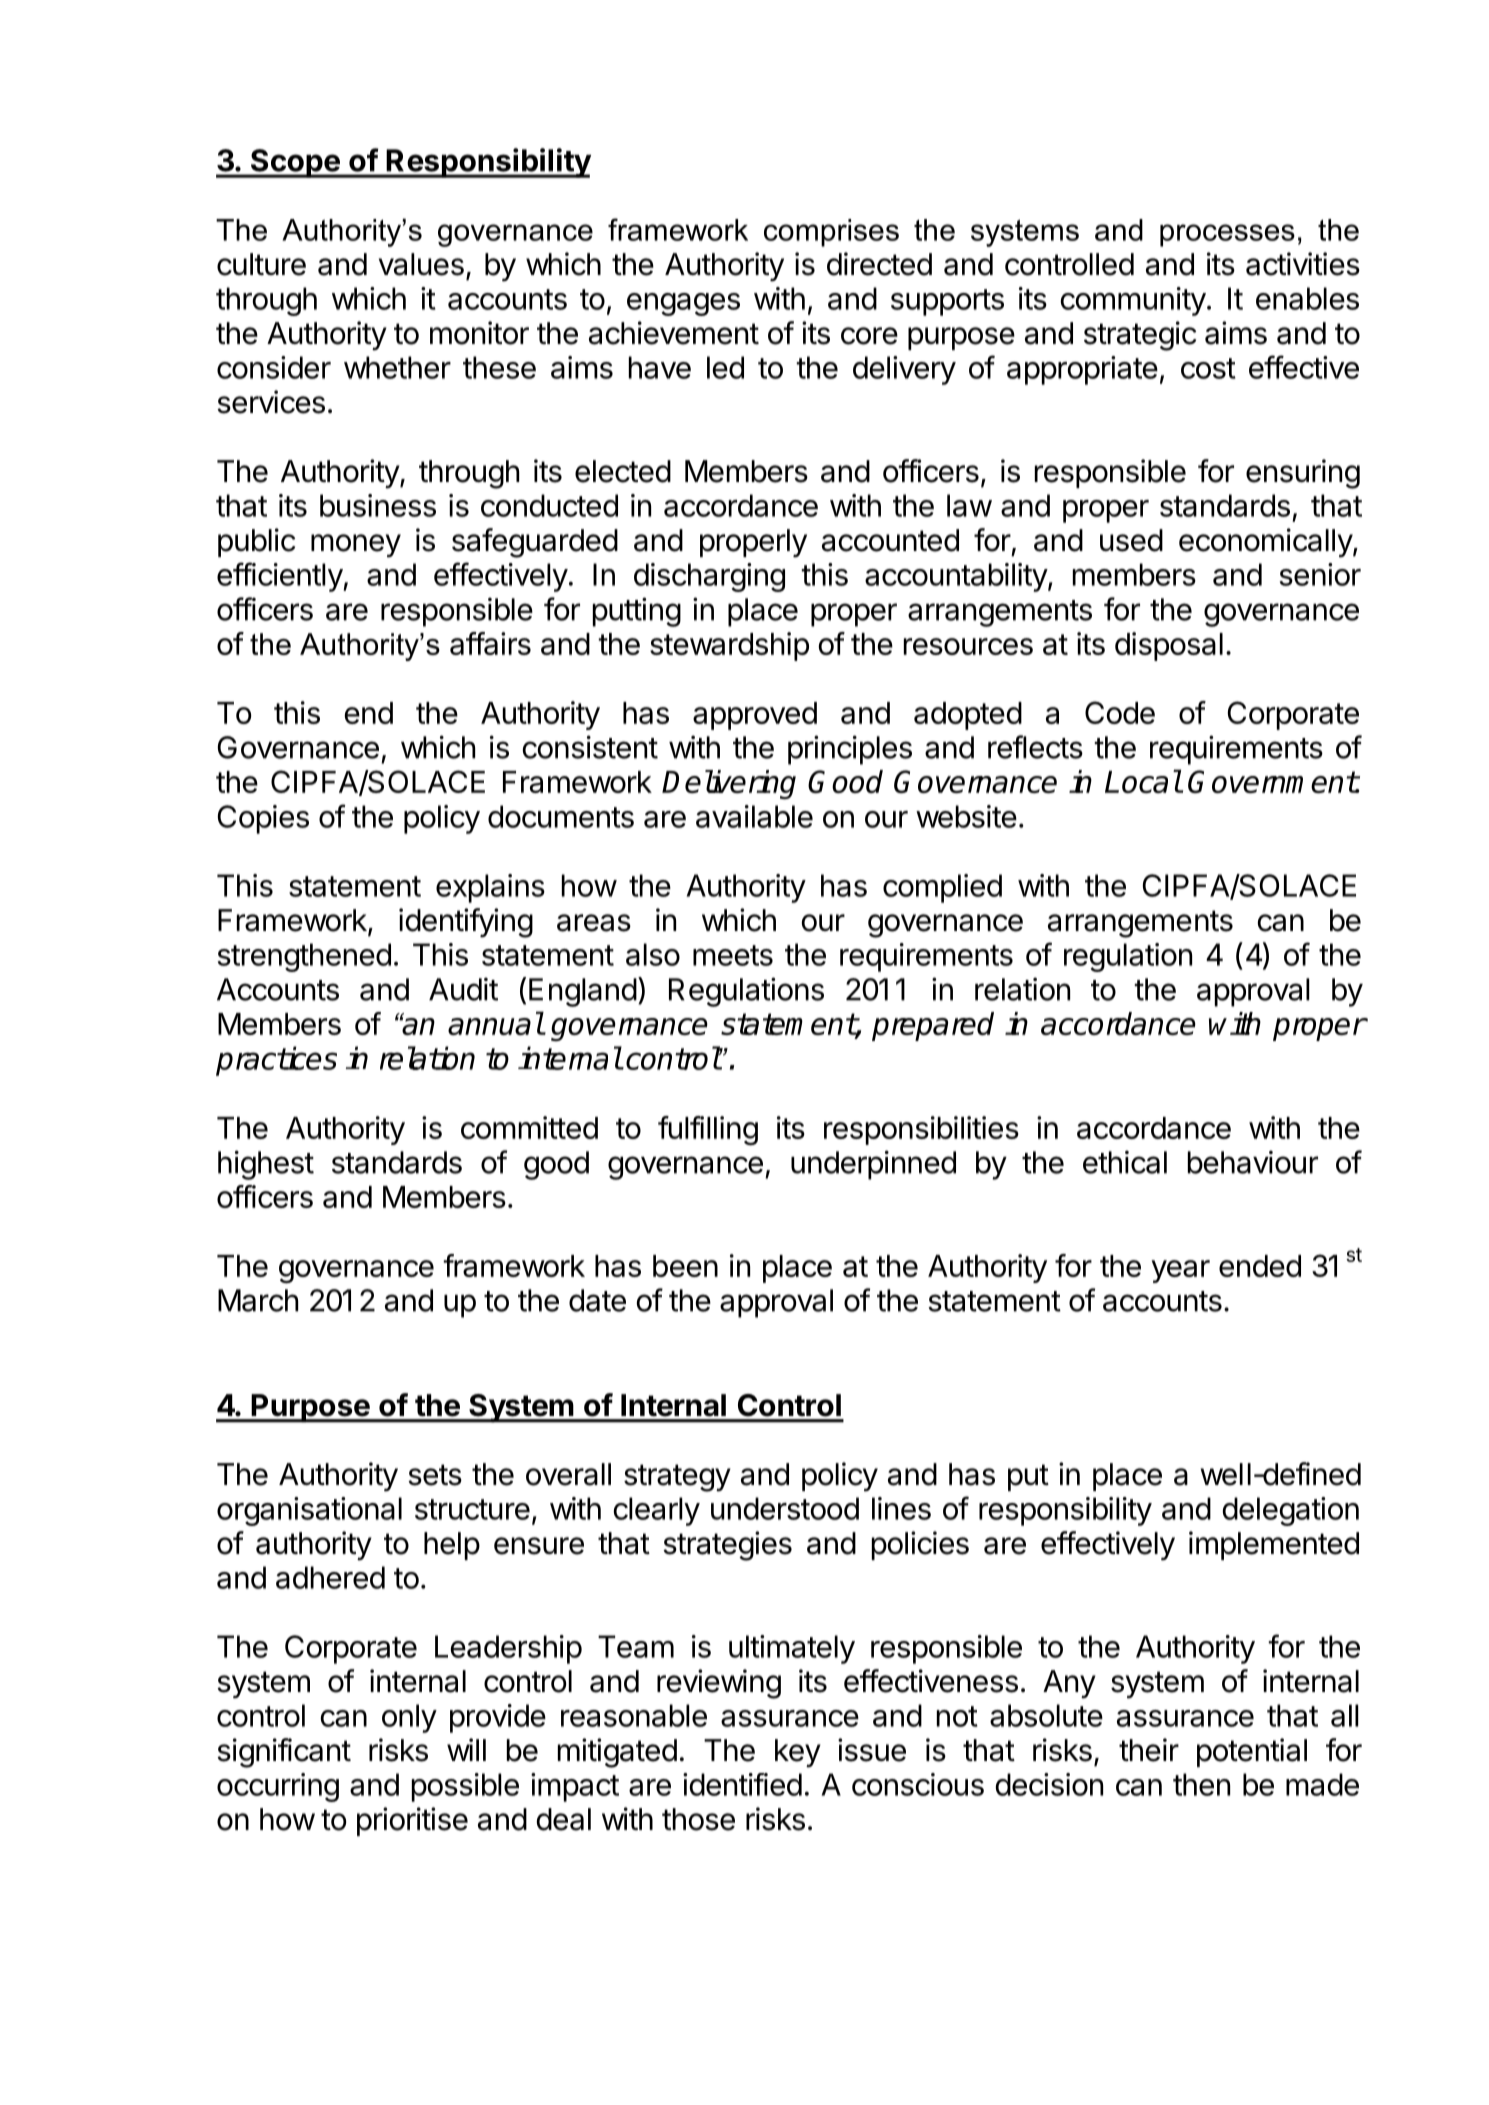 The image size is (1489, 2105). Describe the element at coordinates (831, 233) in the screenshot. I see `comprises` at that location.
